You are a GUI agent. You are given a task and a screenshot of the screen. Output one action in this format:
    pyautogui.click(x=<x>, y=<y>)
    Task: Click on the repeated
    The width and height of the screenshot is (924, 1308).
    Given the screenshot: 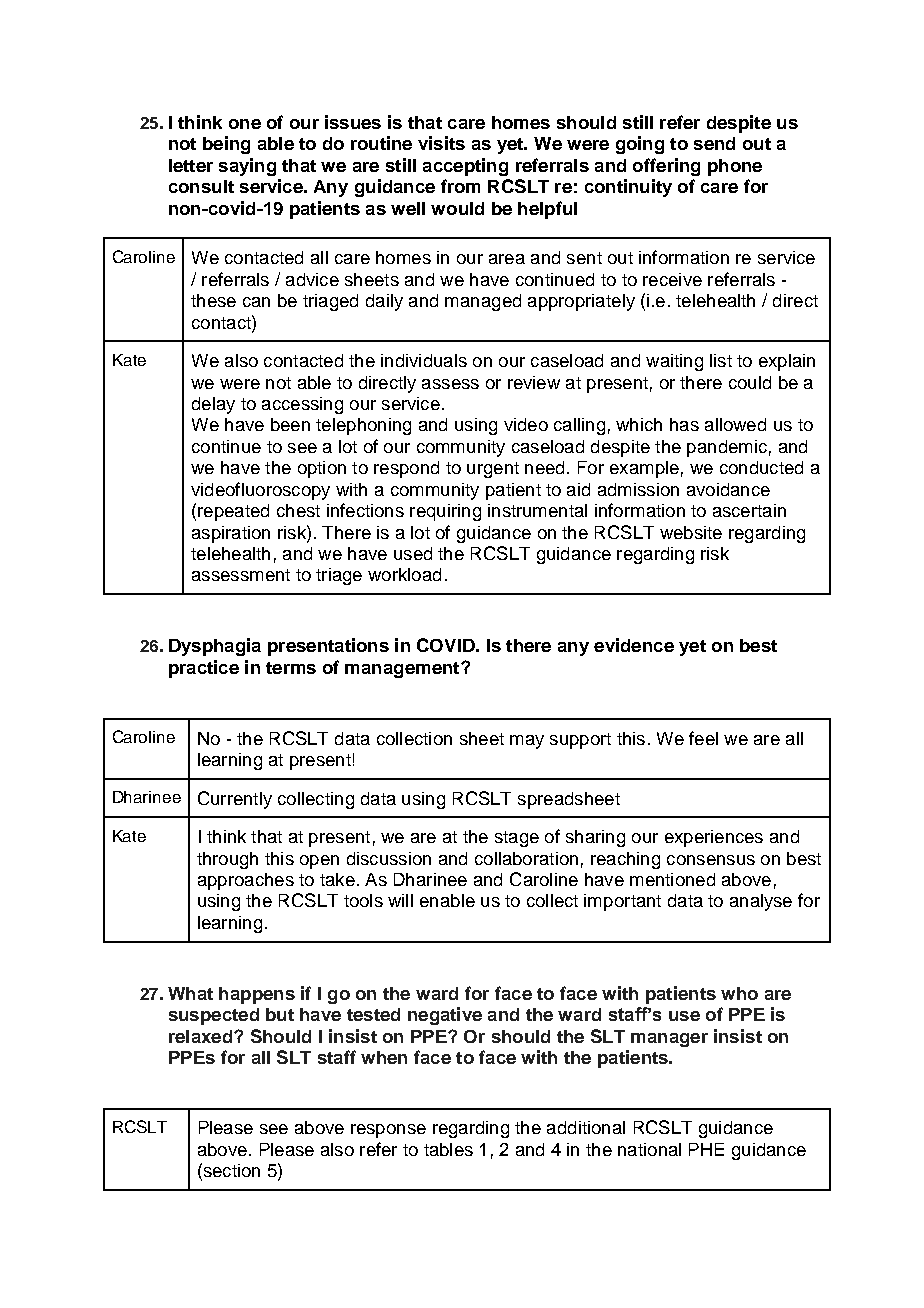 What is the action you would take?
    pyautogui.click(x=233, y=512)
